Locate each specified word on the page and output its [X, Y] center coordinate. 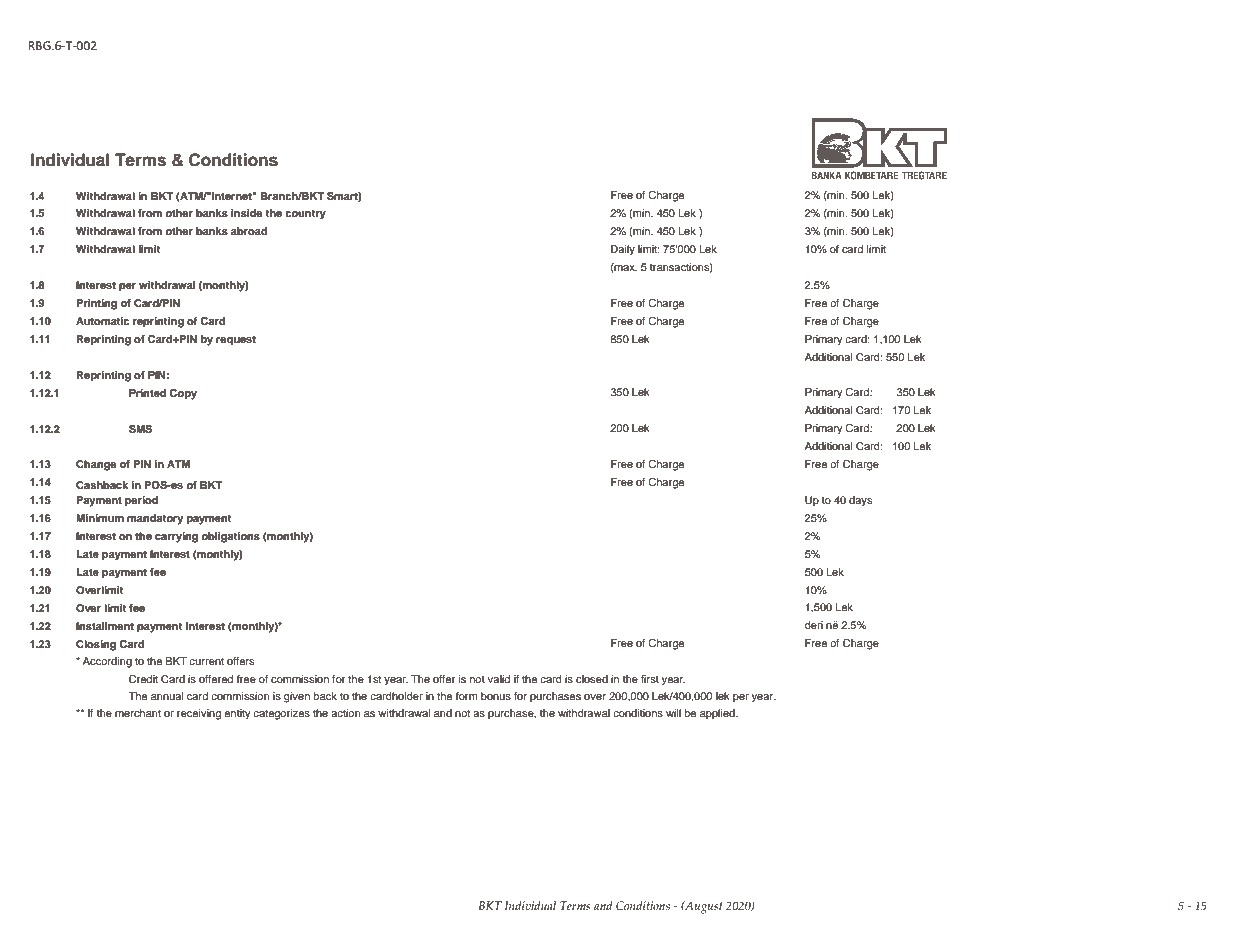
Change [96, 465]
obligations [230, 537]
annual [167, 696]
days [860, 501]
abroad [249, 231]
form [466, 696]
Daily [623, 250]
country [305, 215]
